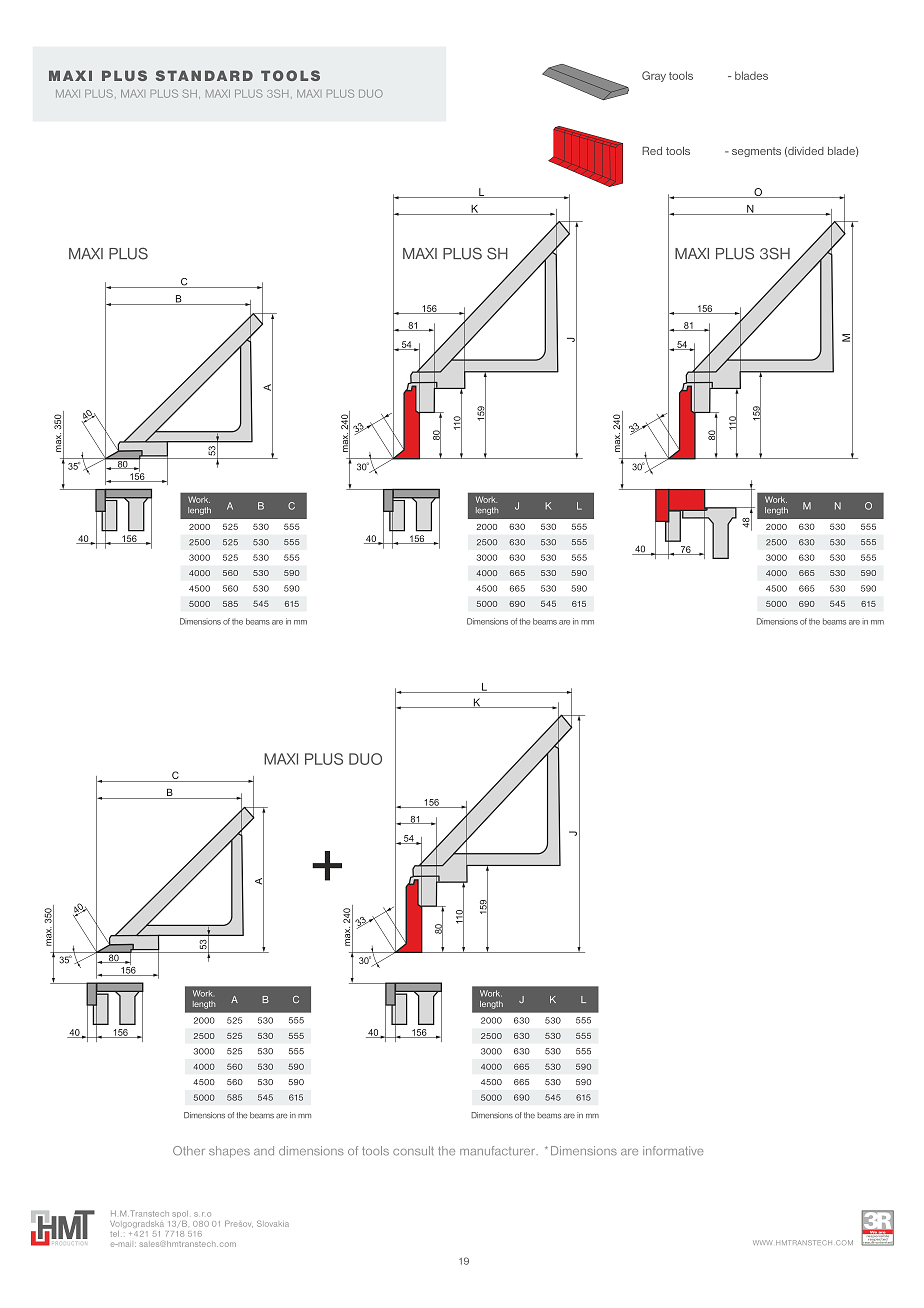 This page has width=924, height=1308. What do you see at coordinates (673, 1151) in the page?
I see `informative` at bounding box center [673, 1151].
